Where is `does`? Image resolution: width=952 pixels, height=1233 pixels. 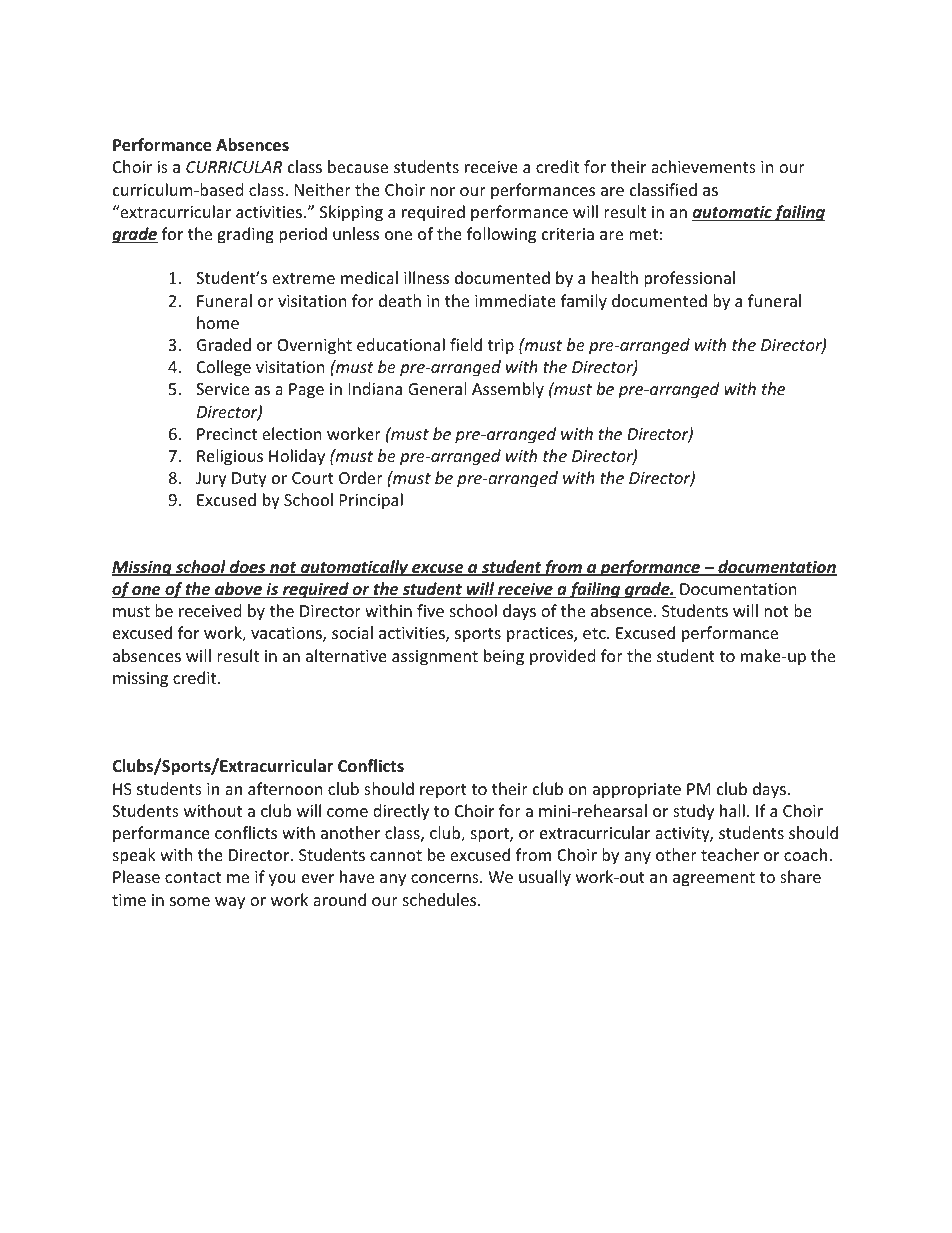 does is located at coordinates (247, 568).
